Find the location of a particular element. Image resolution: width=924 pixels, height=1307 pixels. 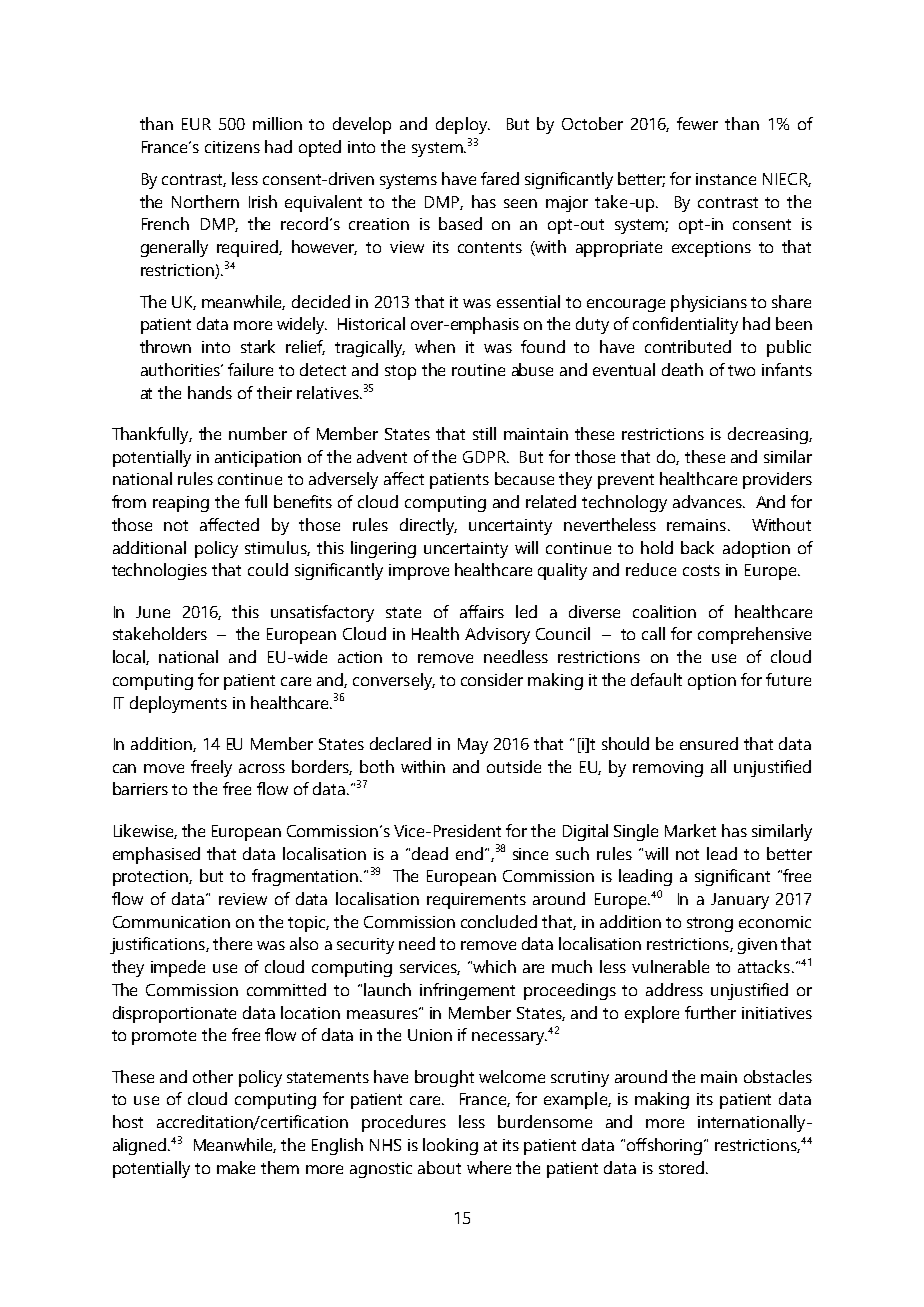

looking is located at coordinates (450, 1146).
